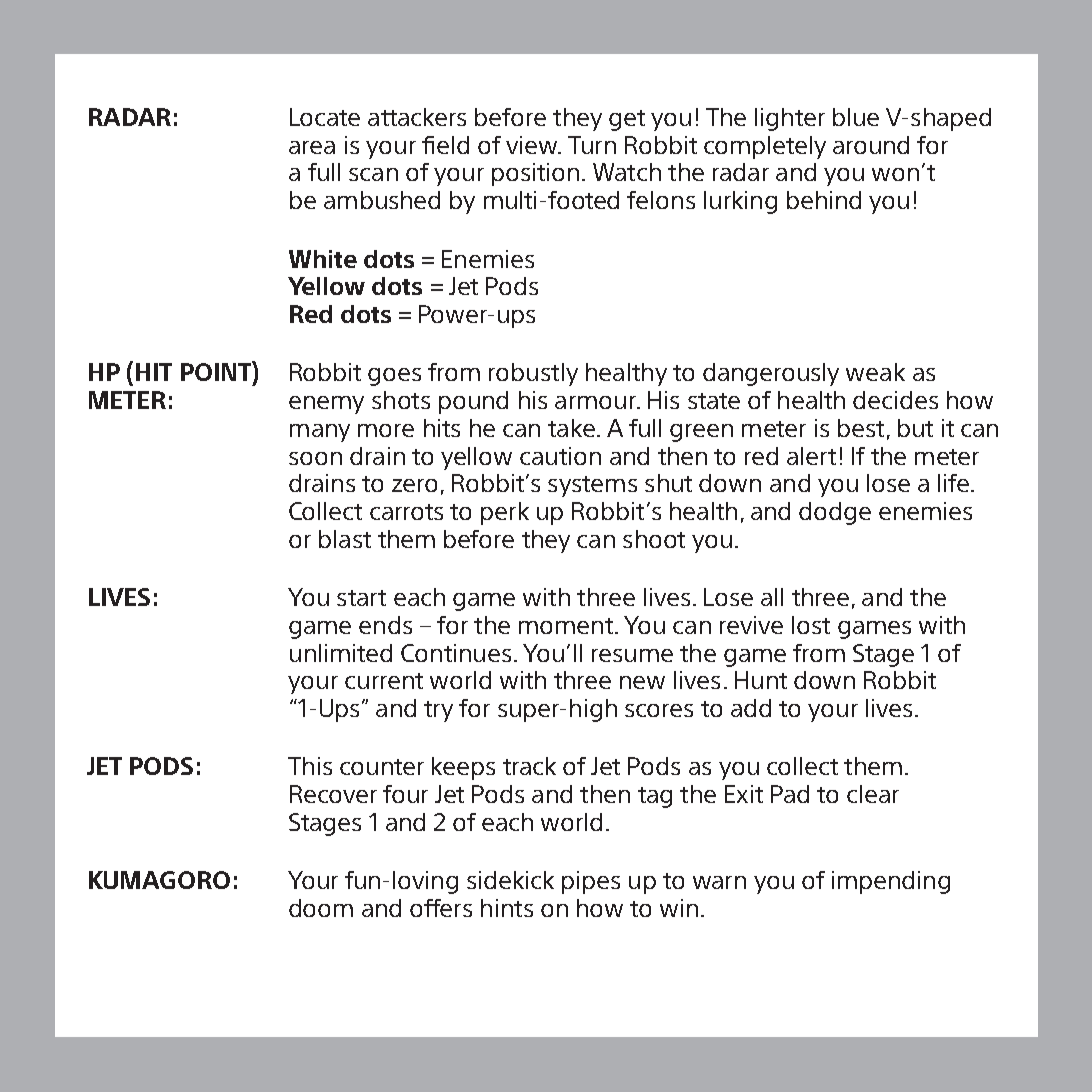 The height and width of the screenshot is (1092, 1092). I want to click on many, so click(320, 433).
